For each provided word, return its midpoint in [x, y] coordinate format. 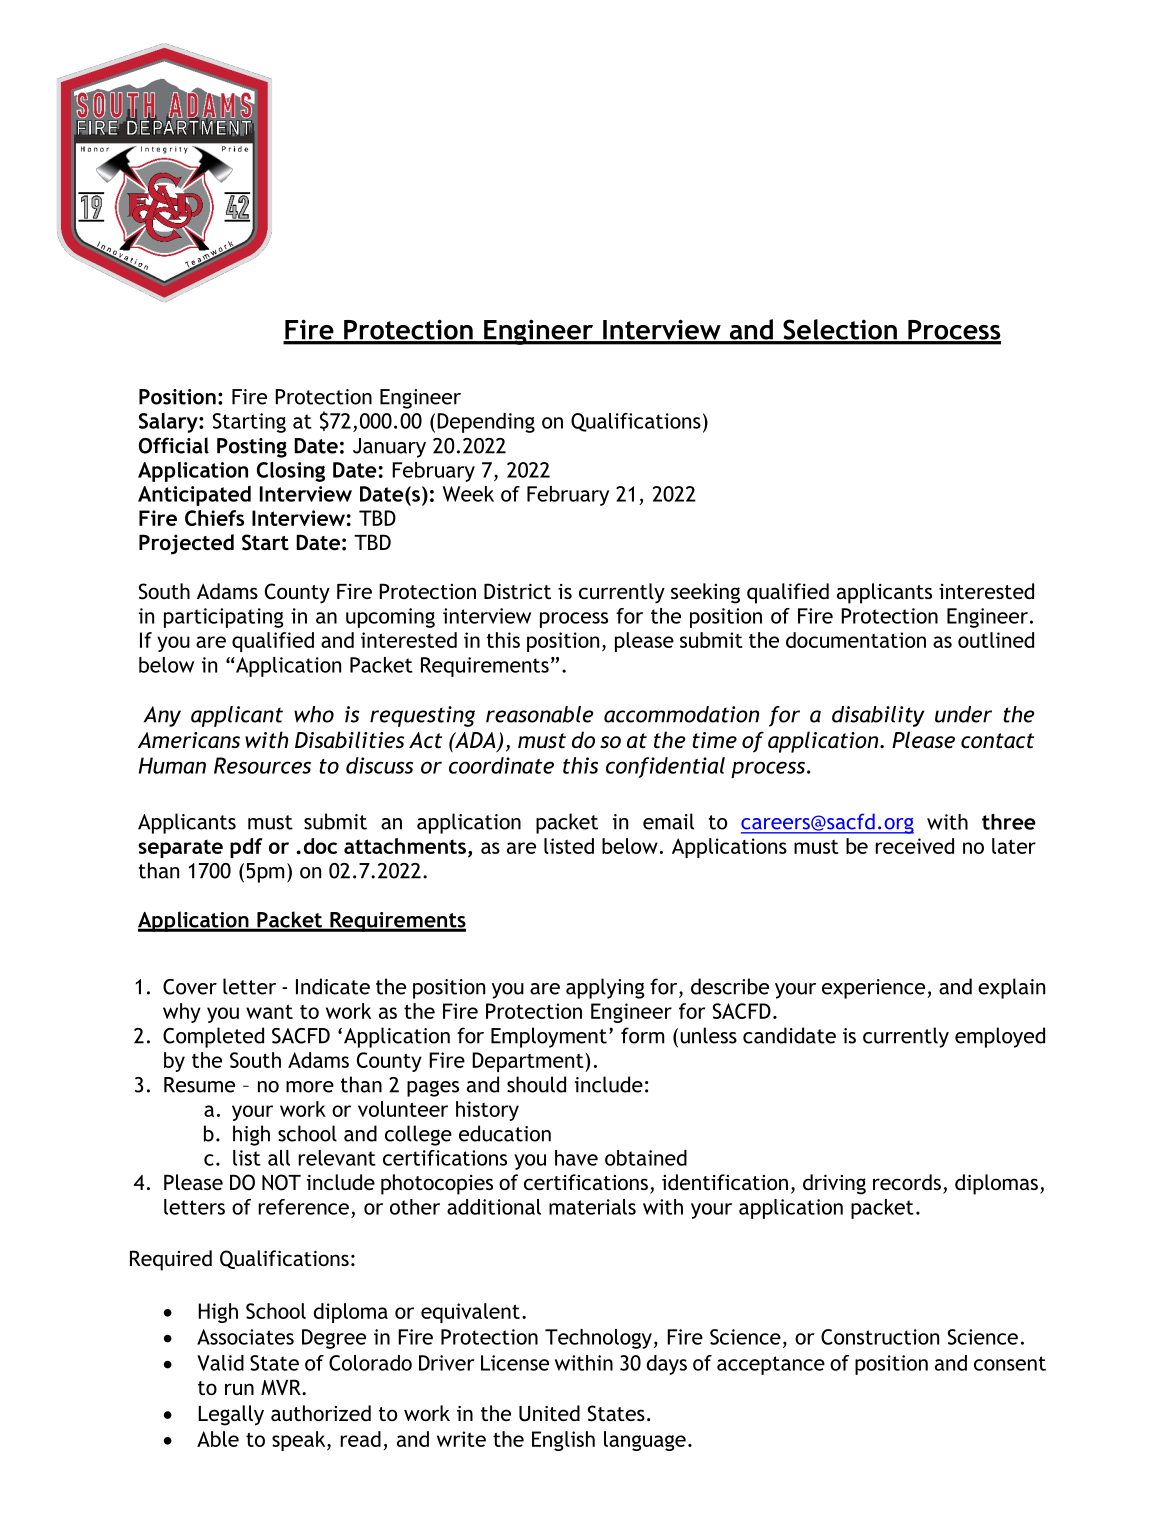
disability [878, 716]
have [576, 1158]
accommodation [681, 714]
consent [1010, 1363]
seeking [705, 593]
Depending [486, 423]
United [549, 1413]
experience [875, 989]
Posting [252, 448]
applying [605, 988]
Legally [231, 1415]
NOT [281, 1182]
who [314, 714]
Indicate [333, 986]
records [907, 1182]
